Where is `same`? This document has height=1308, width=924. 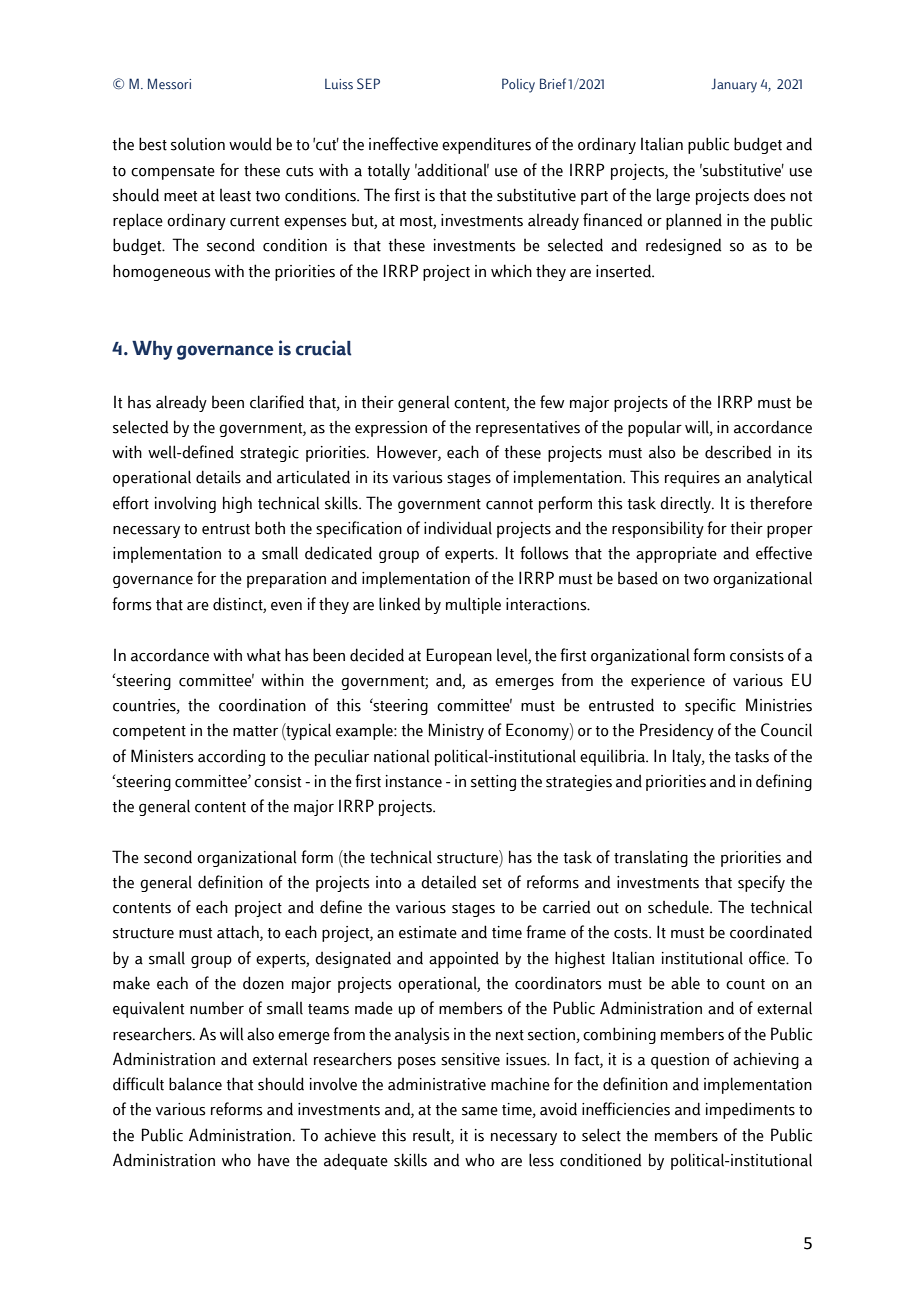 same is located at coordinates (480, 1111).
